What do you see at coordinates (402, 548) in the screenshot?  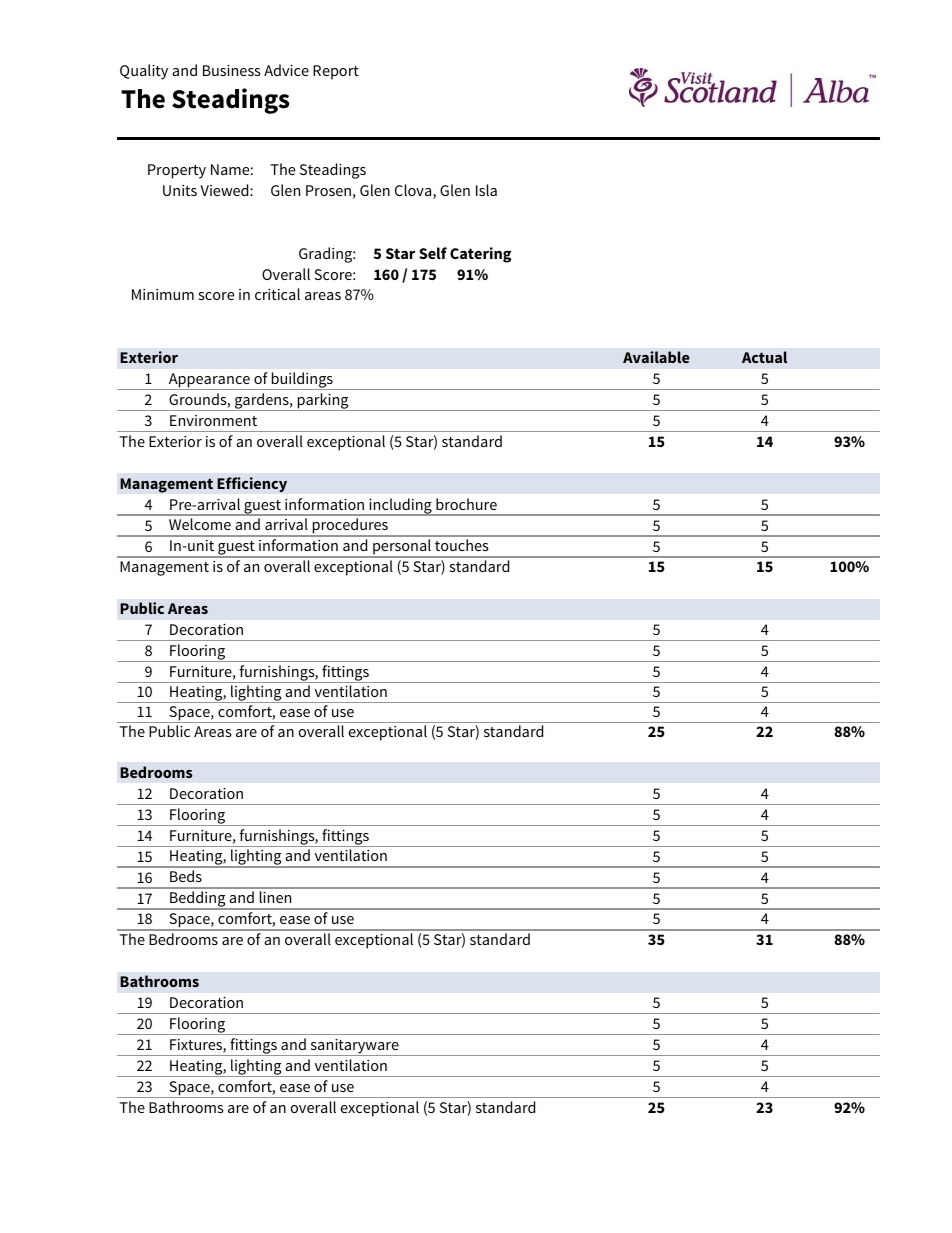 I see `personal` at bounding box center [402, 548].
